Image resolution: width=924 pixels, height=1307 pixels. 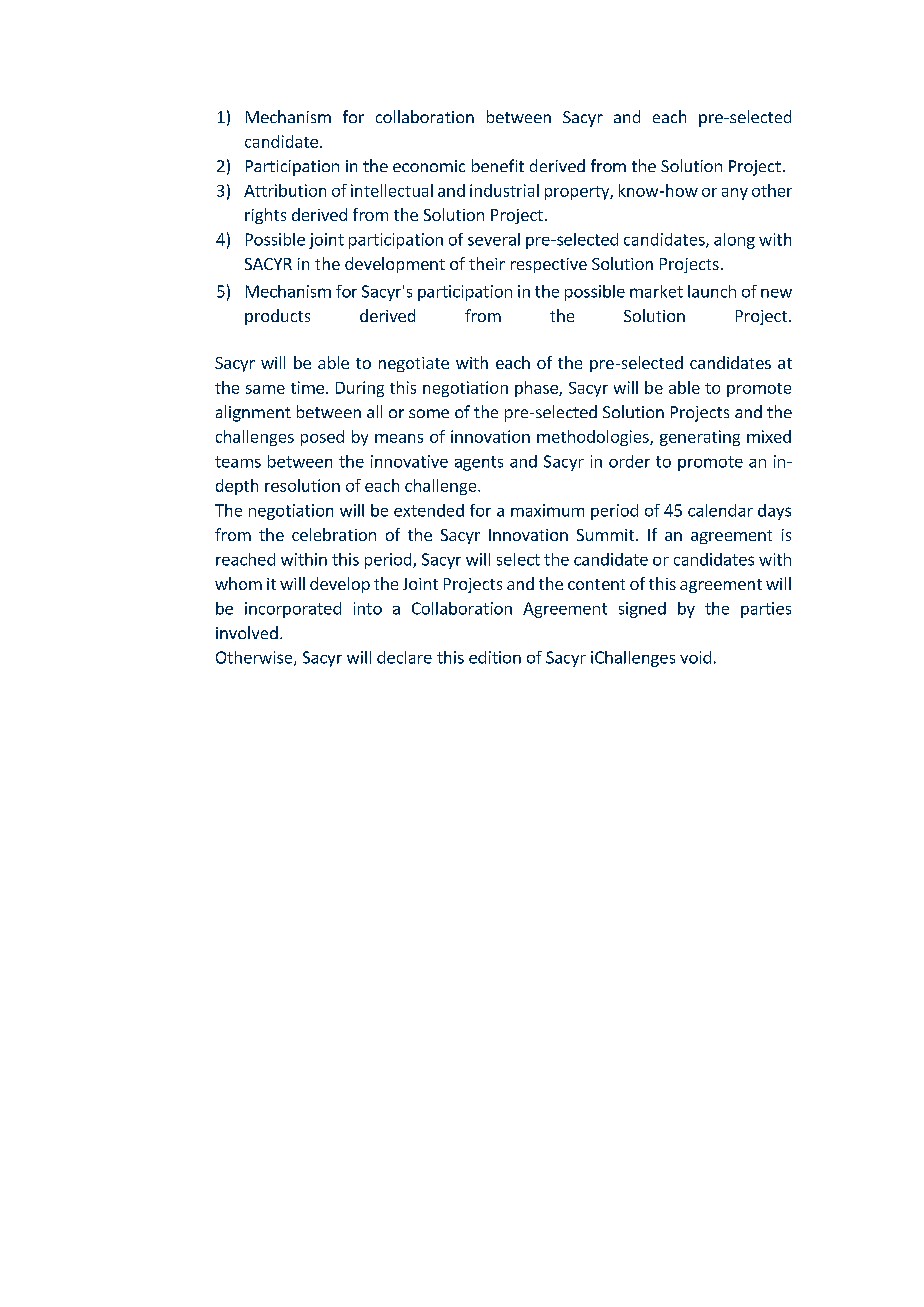 What do you see at coordinates (695, 657) in the image?
I see `void` at bounding box center [695, 657].
